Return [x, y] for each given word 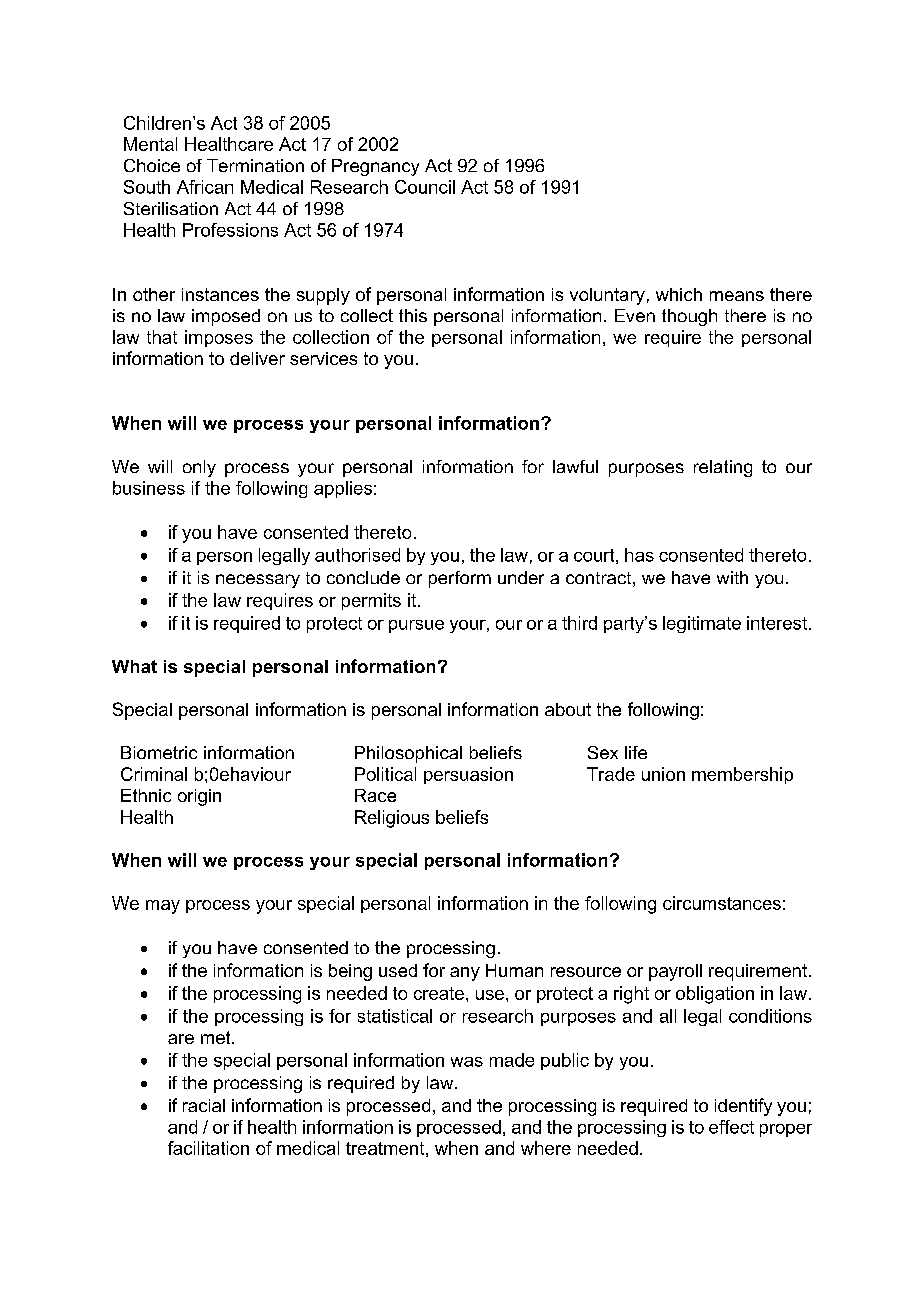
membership [742, 775]
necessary [258, 581]
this [413, 315]
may [163, 907]
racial [204, 1105]
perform [460, 579]
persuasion [468, 775]
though [689, 317]
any [465, 974]
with [732, 577]
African [205, 187]
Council [425, 187]
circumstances [722, 903]
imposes [219, 338]
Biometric [159, 752]
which [679, 294]
